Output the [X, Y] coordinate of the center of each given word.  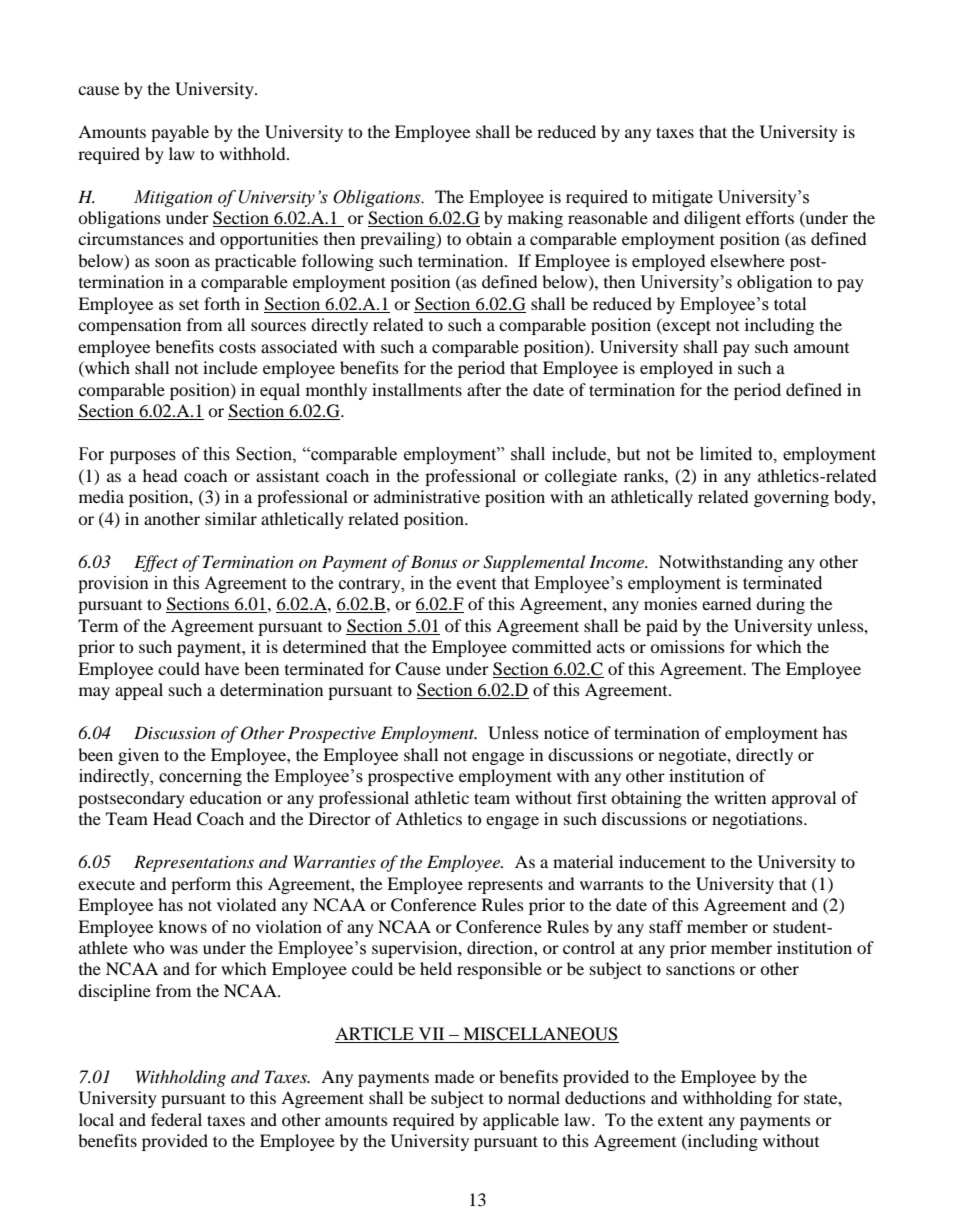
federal [176, 1119]
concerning [200, 777]
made [454, 1076]
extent [680, 1120]
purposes [143, 457]
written [740, 797]
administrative [427, 496]
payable [180, 133]
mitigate [682, 198]
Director [340, 818]
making [535, 219]
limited [726, 454]
